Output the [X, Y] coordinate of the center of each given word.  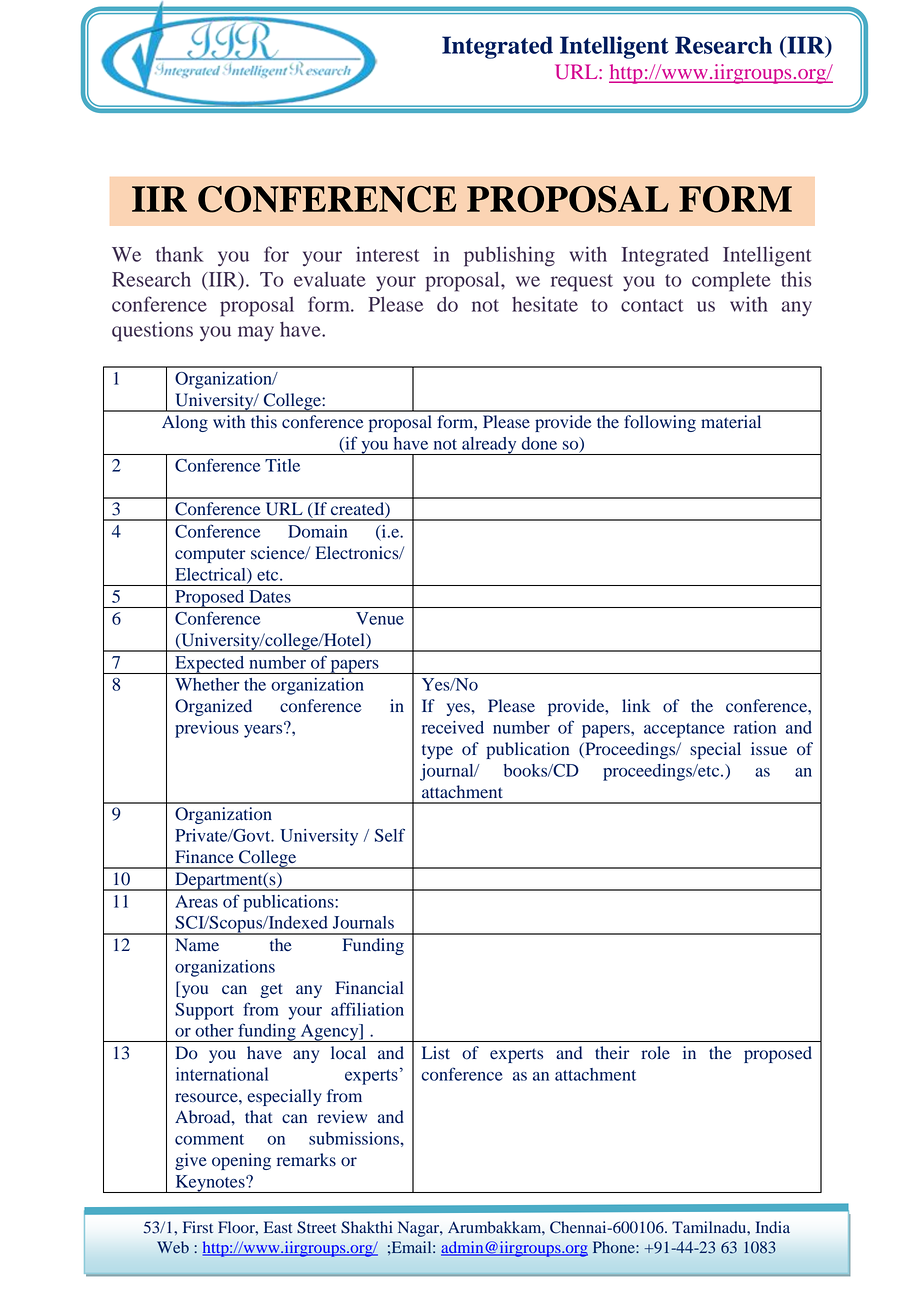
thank [180, 254]
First [198, 1227]
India [773, 1227]
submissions [355, 1138]
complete [731, 282]
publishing [509, 256]
